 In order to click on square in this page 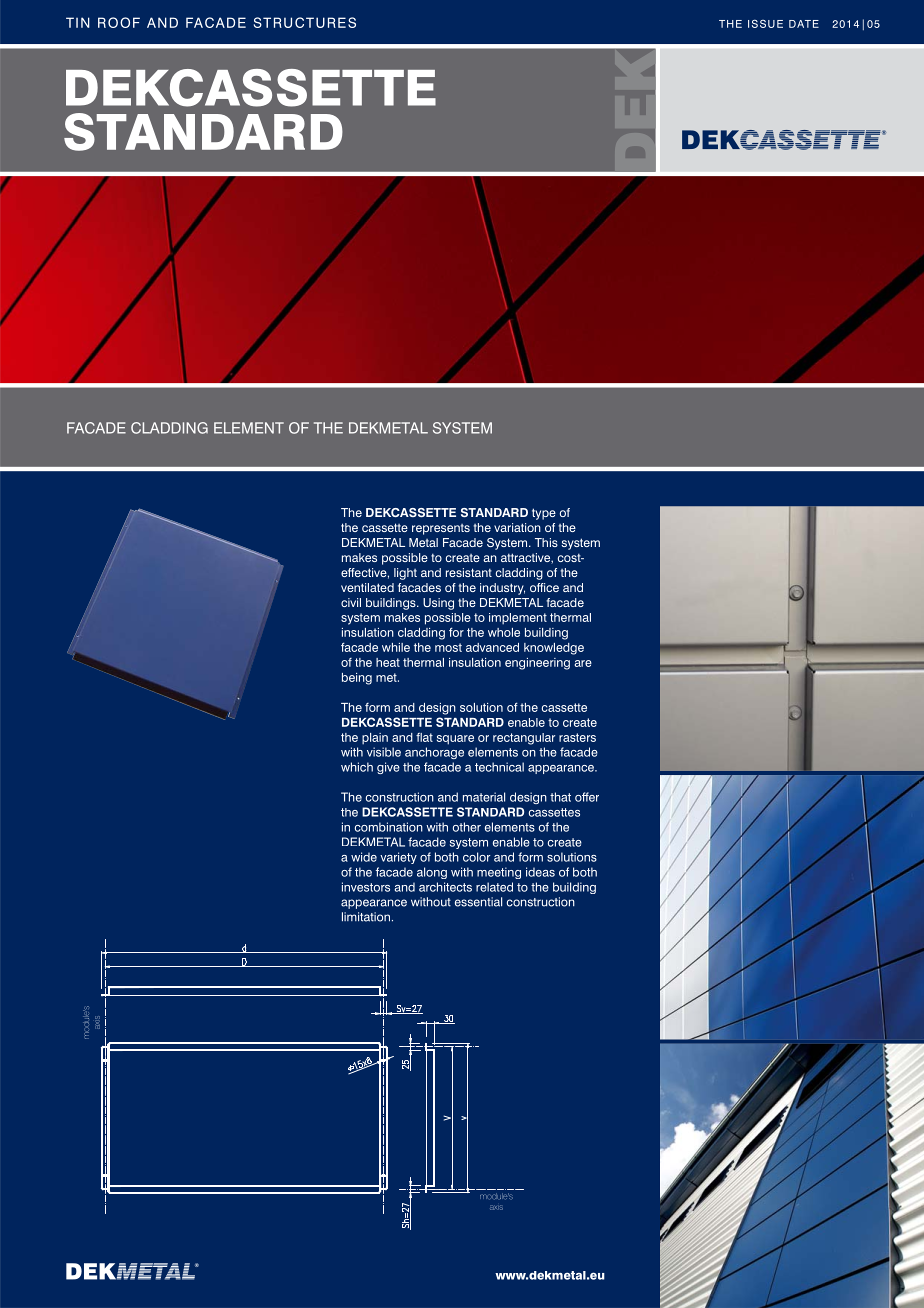, I will do `click(455, 740)`.
